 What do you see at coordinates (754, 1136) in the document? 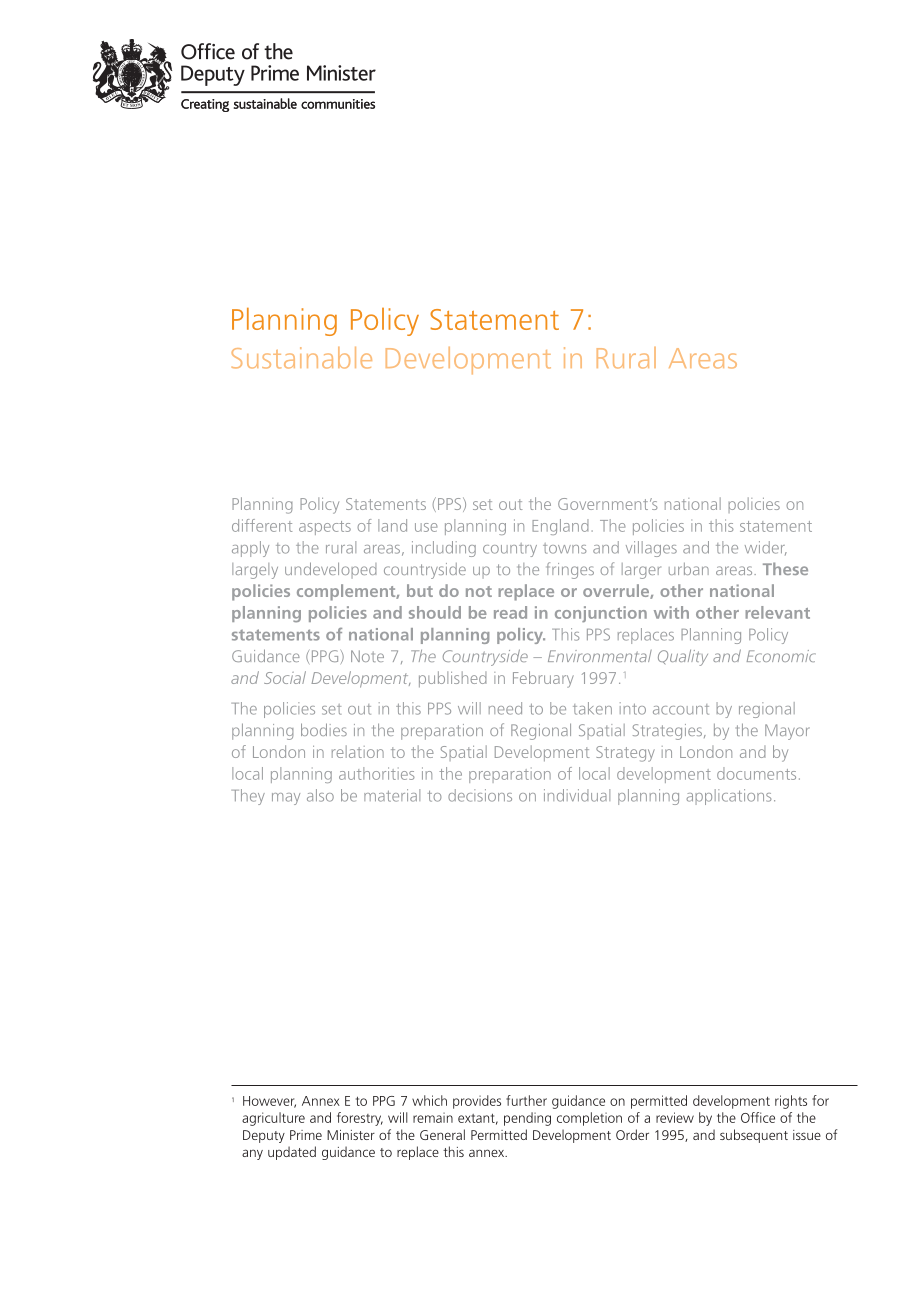
I see `subsequent` at bounding box center [754, 1136].
